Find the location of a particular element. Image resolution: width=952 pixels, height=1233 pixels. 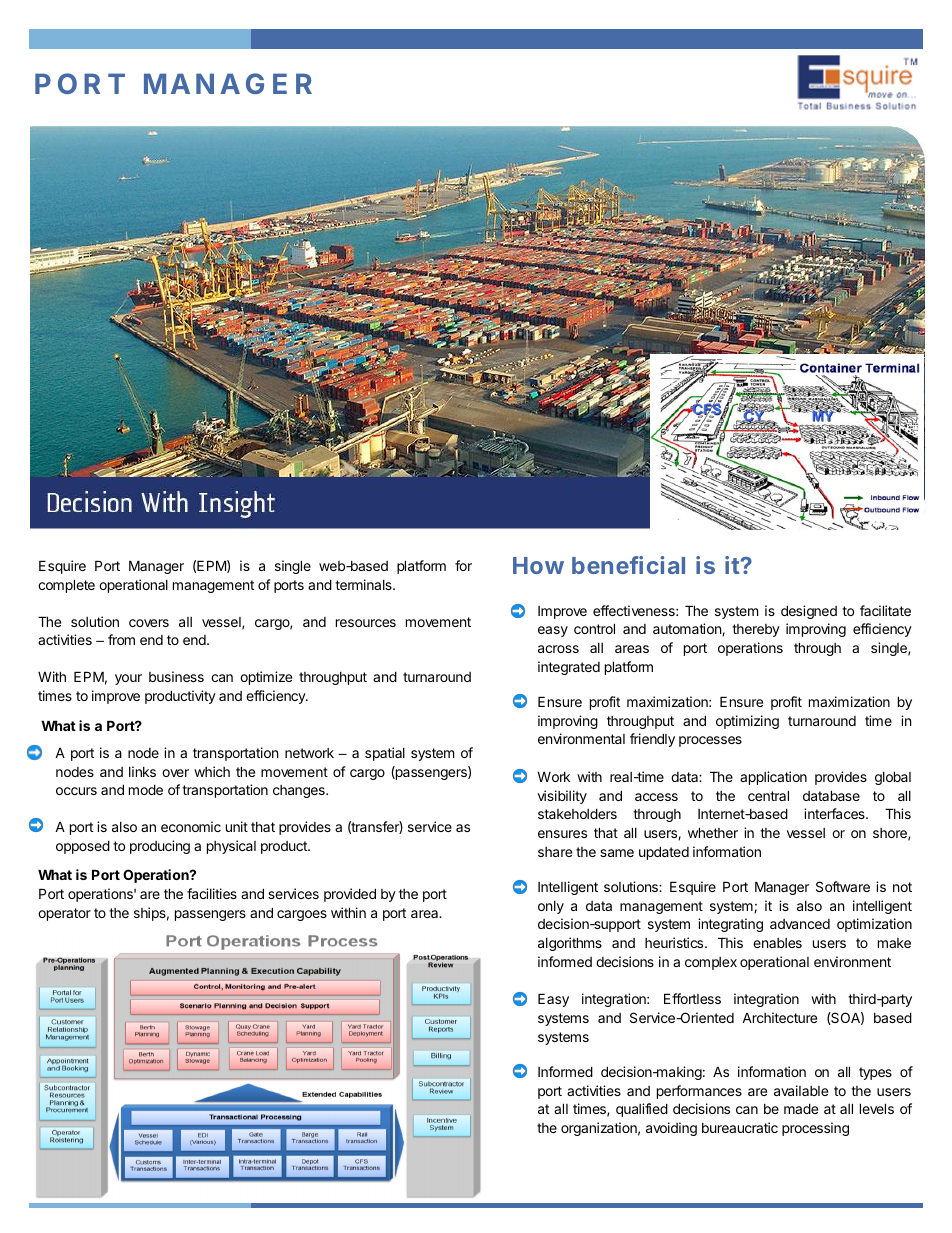

algorithms is located at coordinates (570, 944).
